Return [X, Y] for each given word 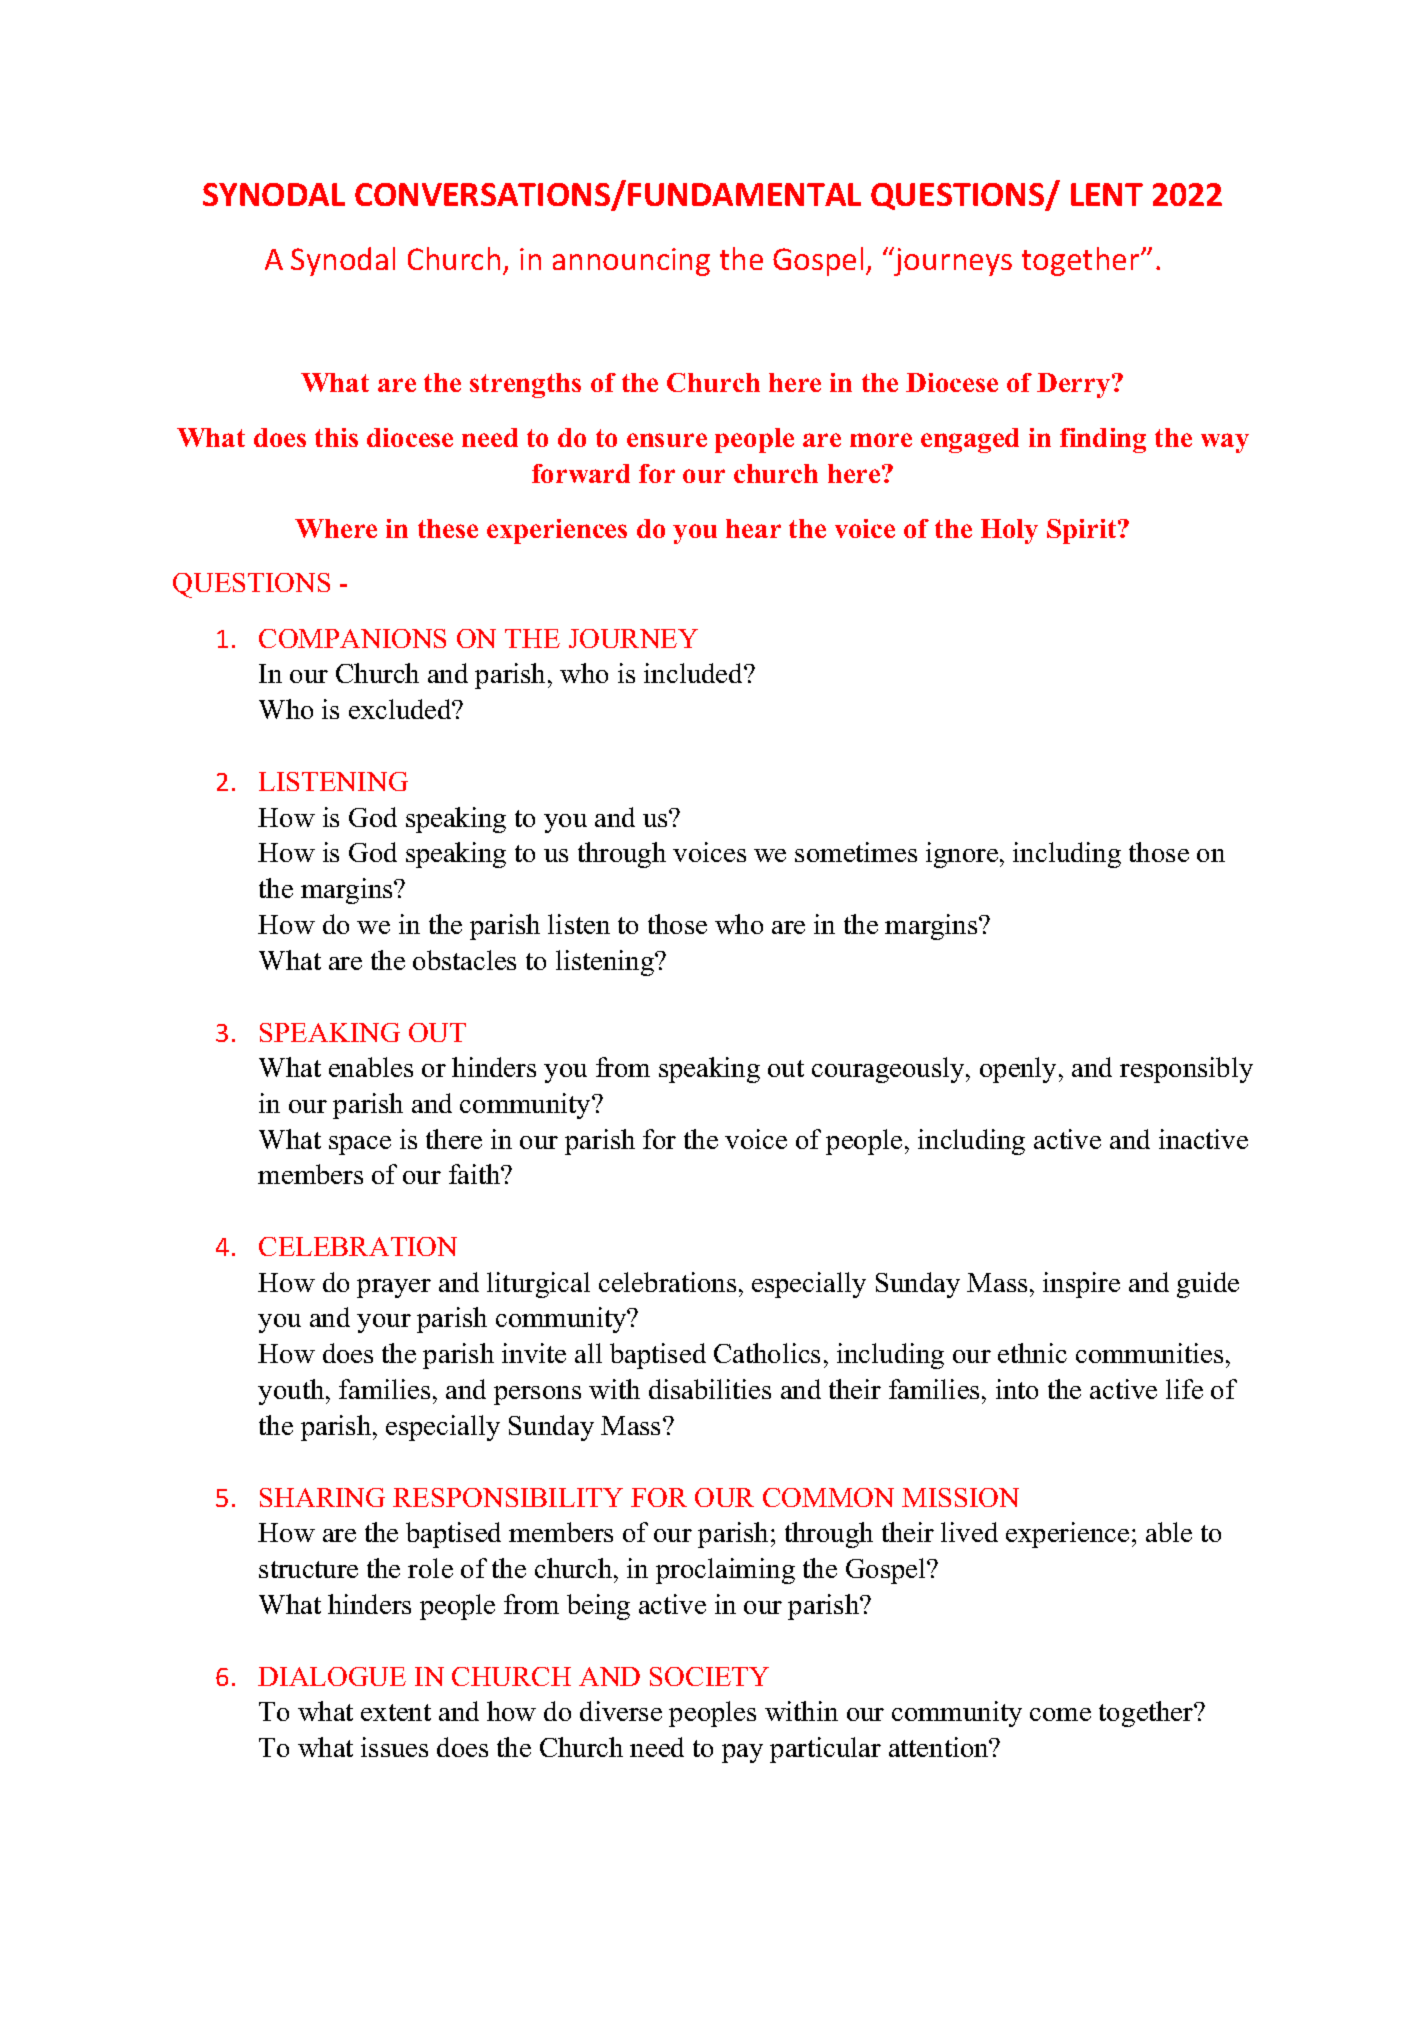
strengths [525, 385]
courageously [889, 1070]
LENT [1107, 194]
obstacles [464, 960]
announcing [631, 262]
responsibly [1186, 1070]
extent [396, 1712]
